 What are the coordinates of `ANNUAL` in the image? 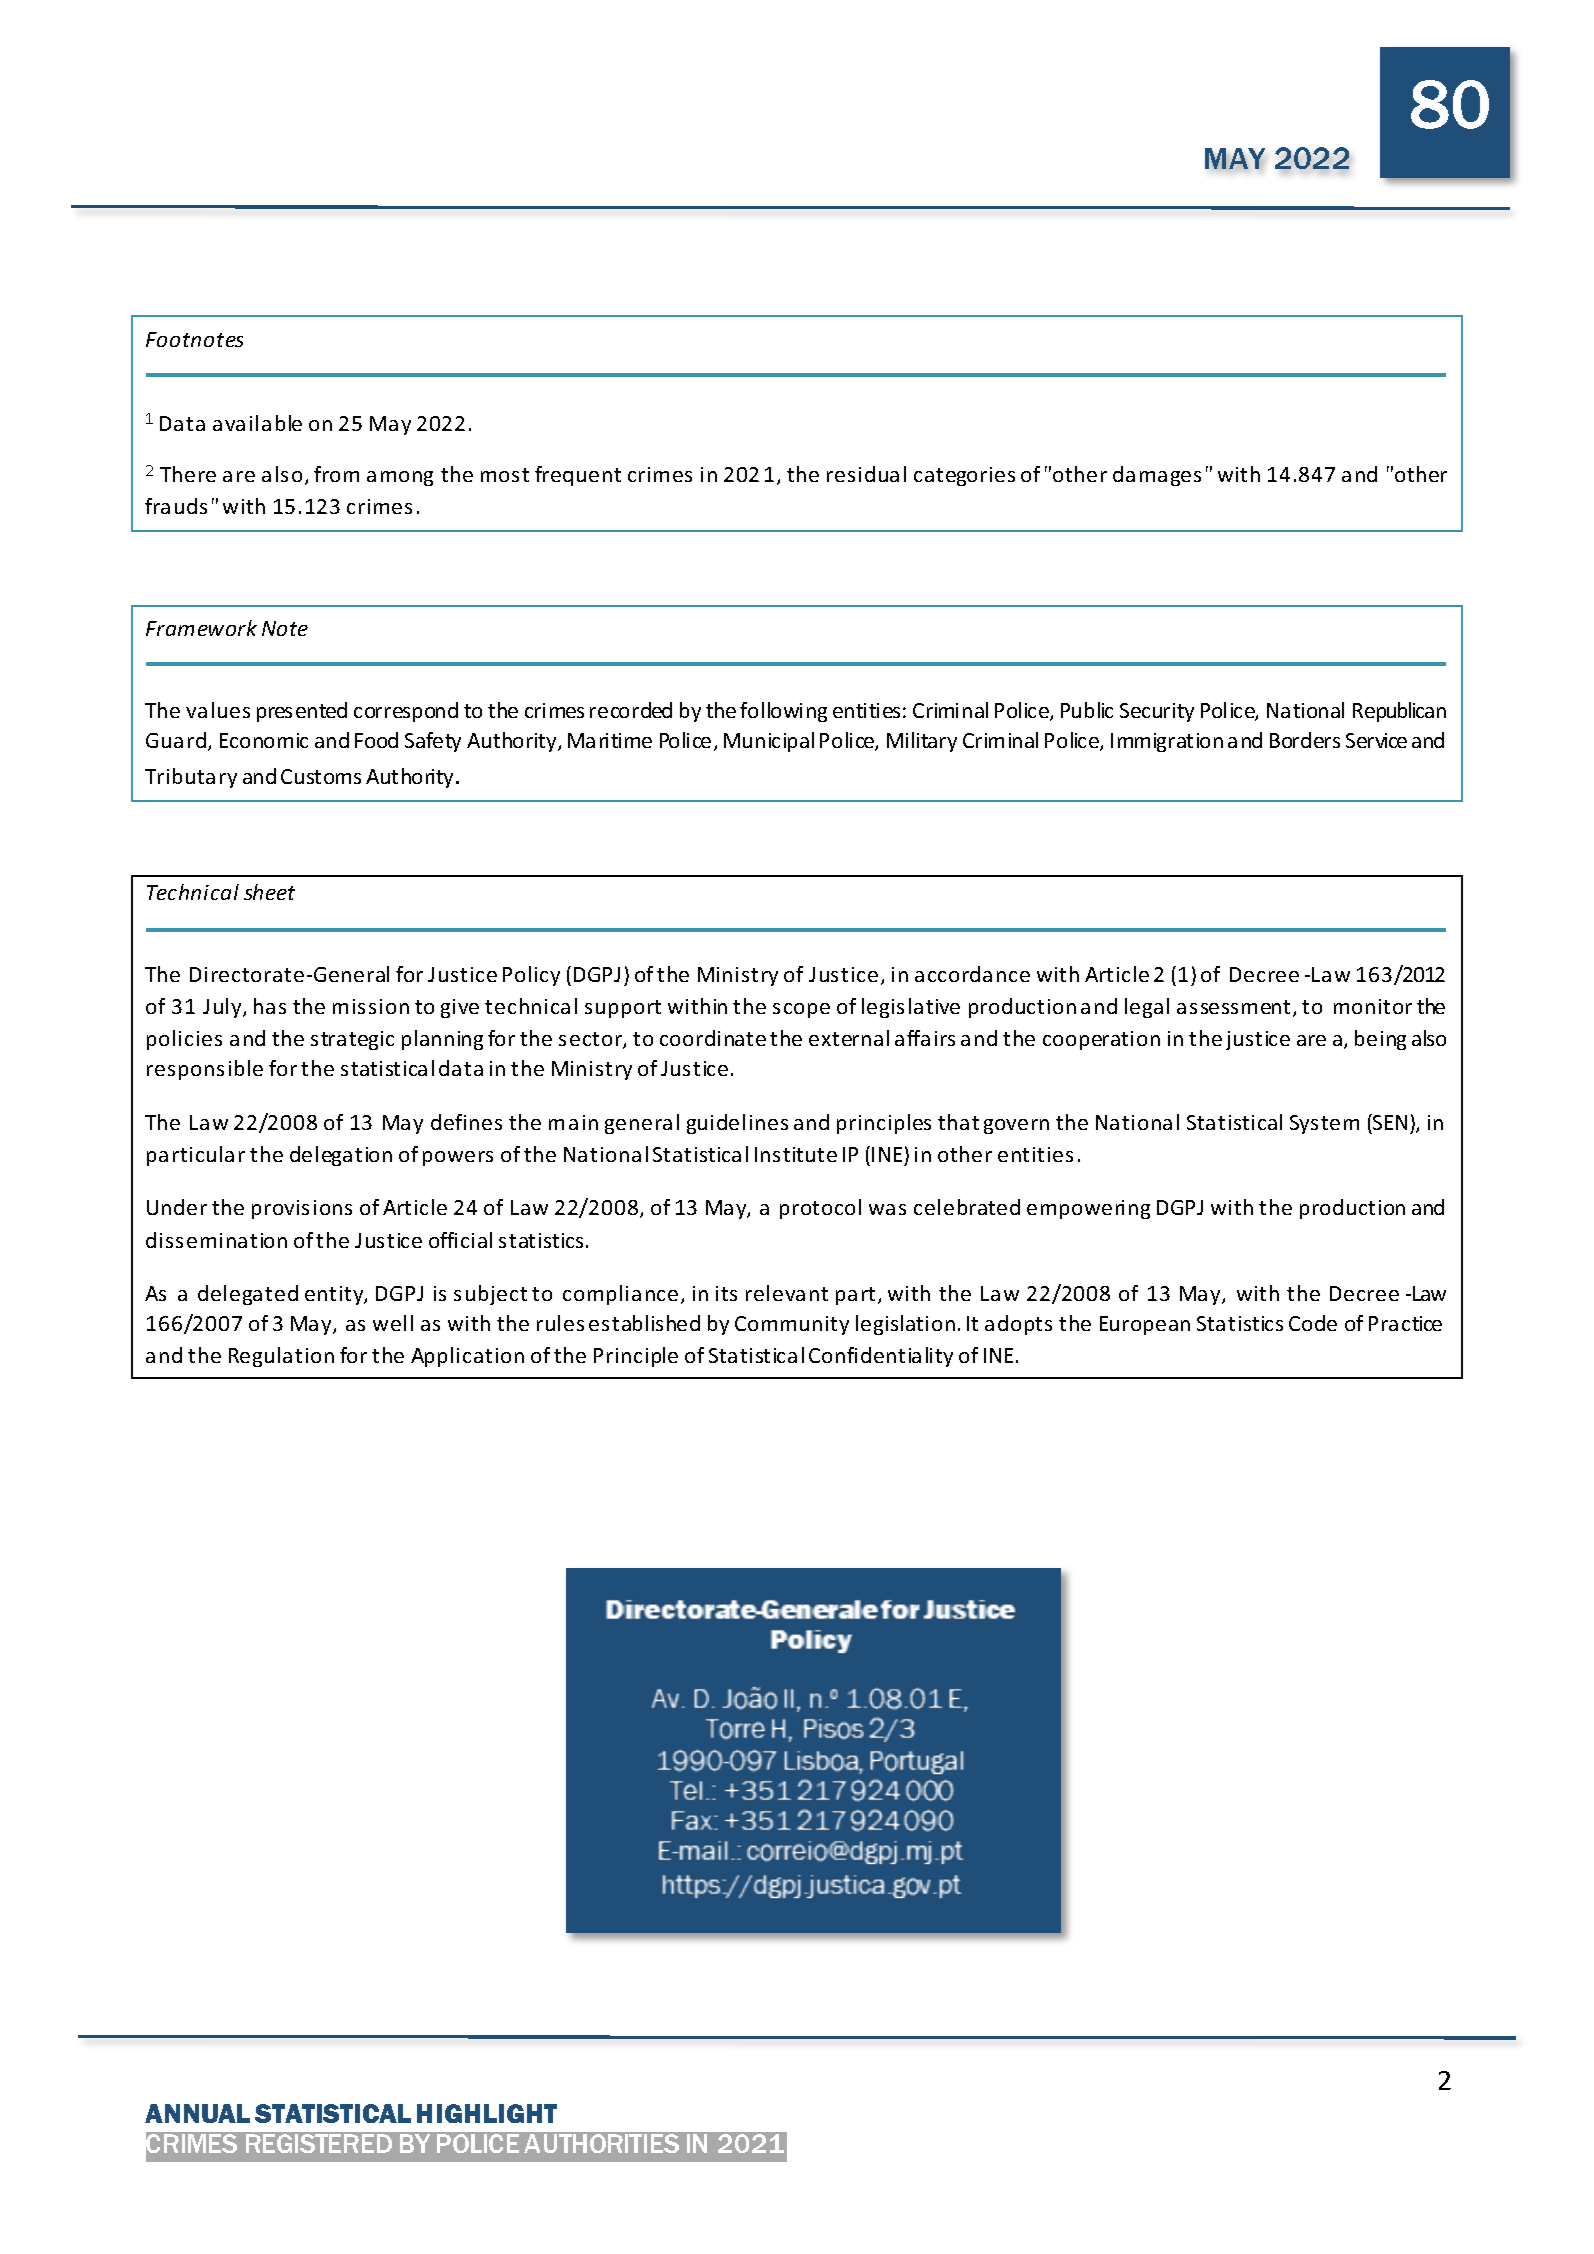 It's located at (197, 2113).
